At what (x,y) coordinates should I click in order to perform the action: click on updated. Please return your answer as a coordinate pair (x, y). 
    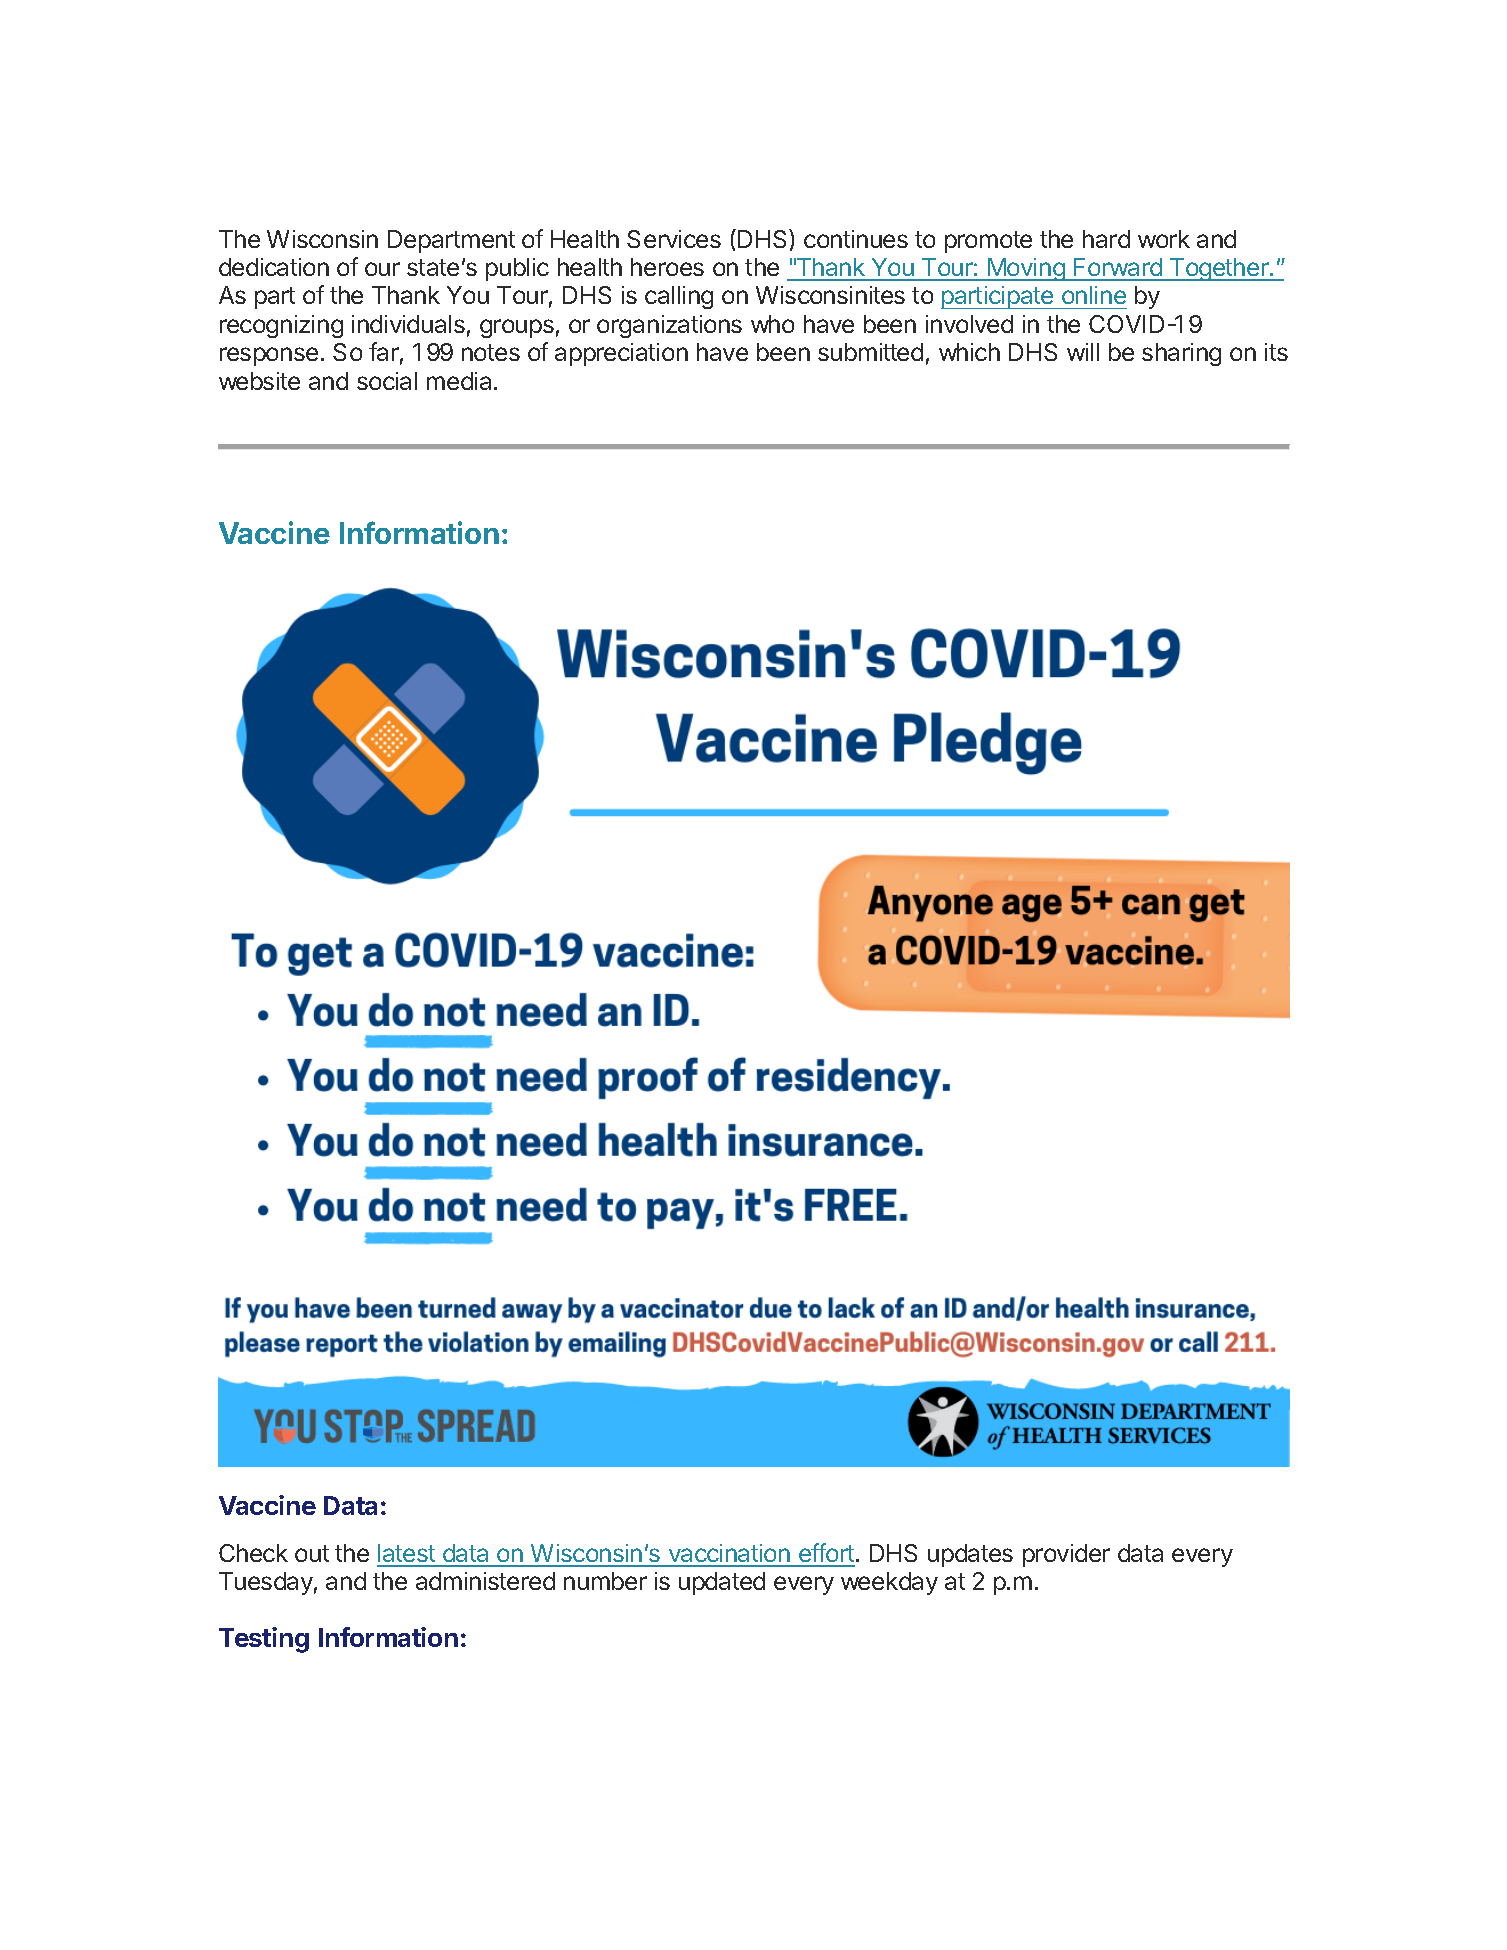
    Looking at the image, I should click on (722, 1583).
